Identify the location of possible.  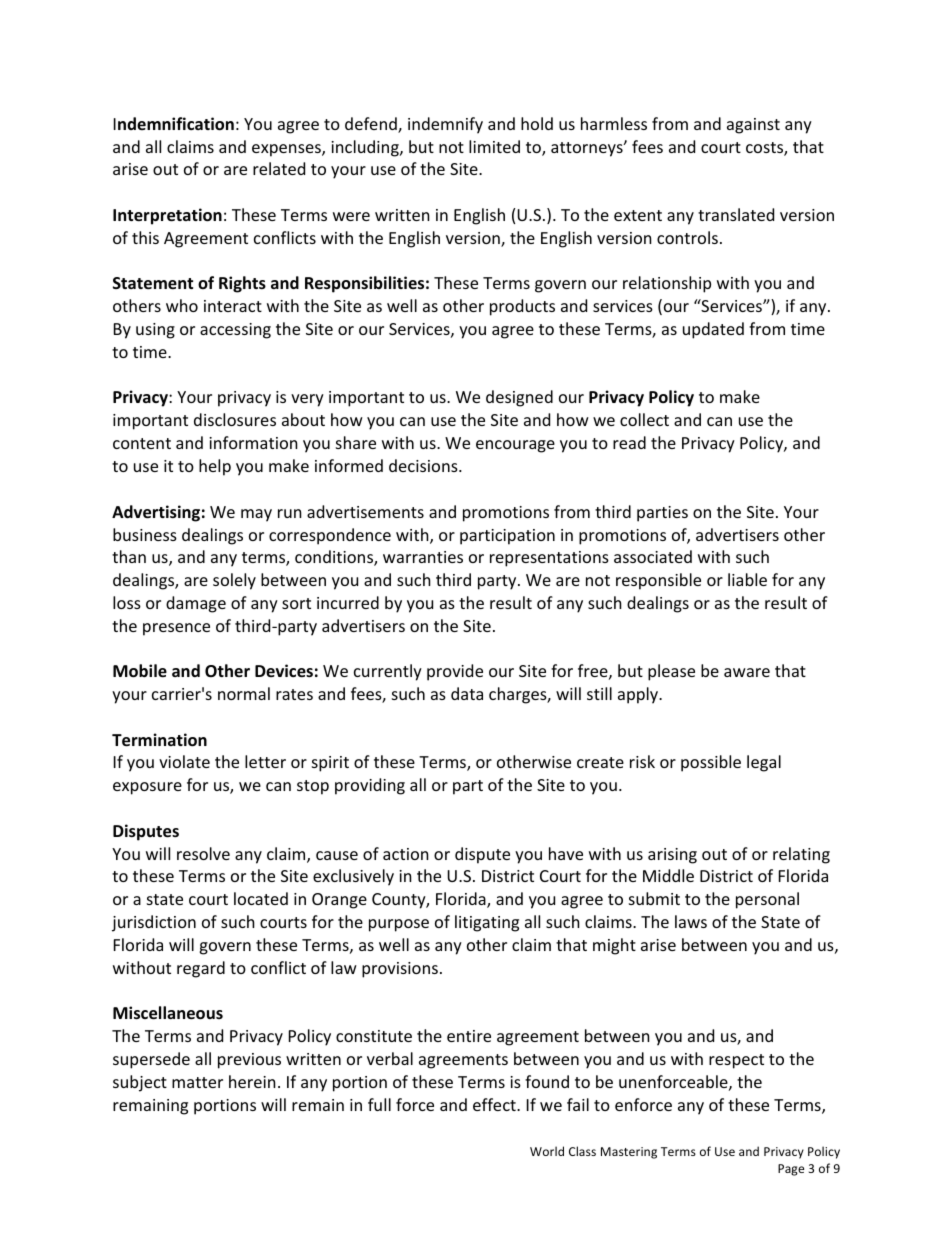
(711, 763).
